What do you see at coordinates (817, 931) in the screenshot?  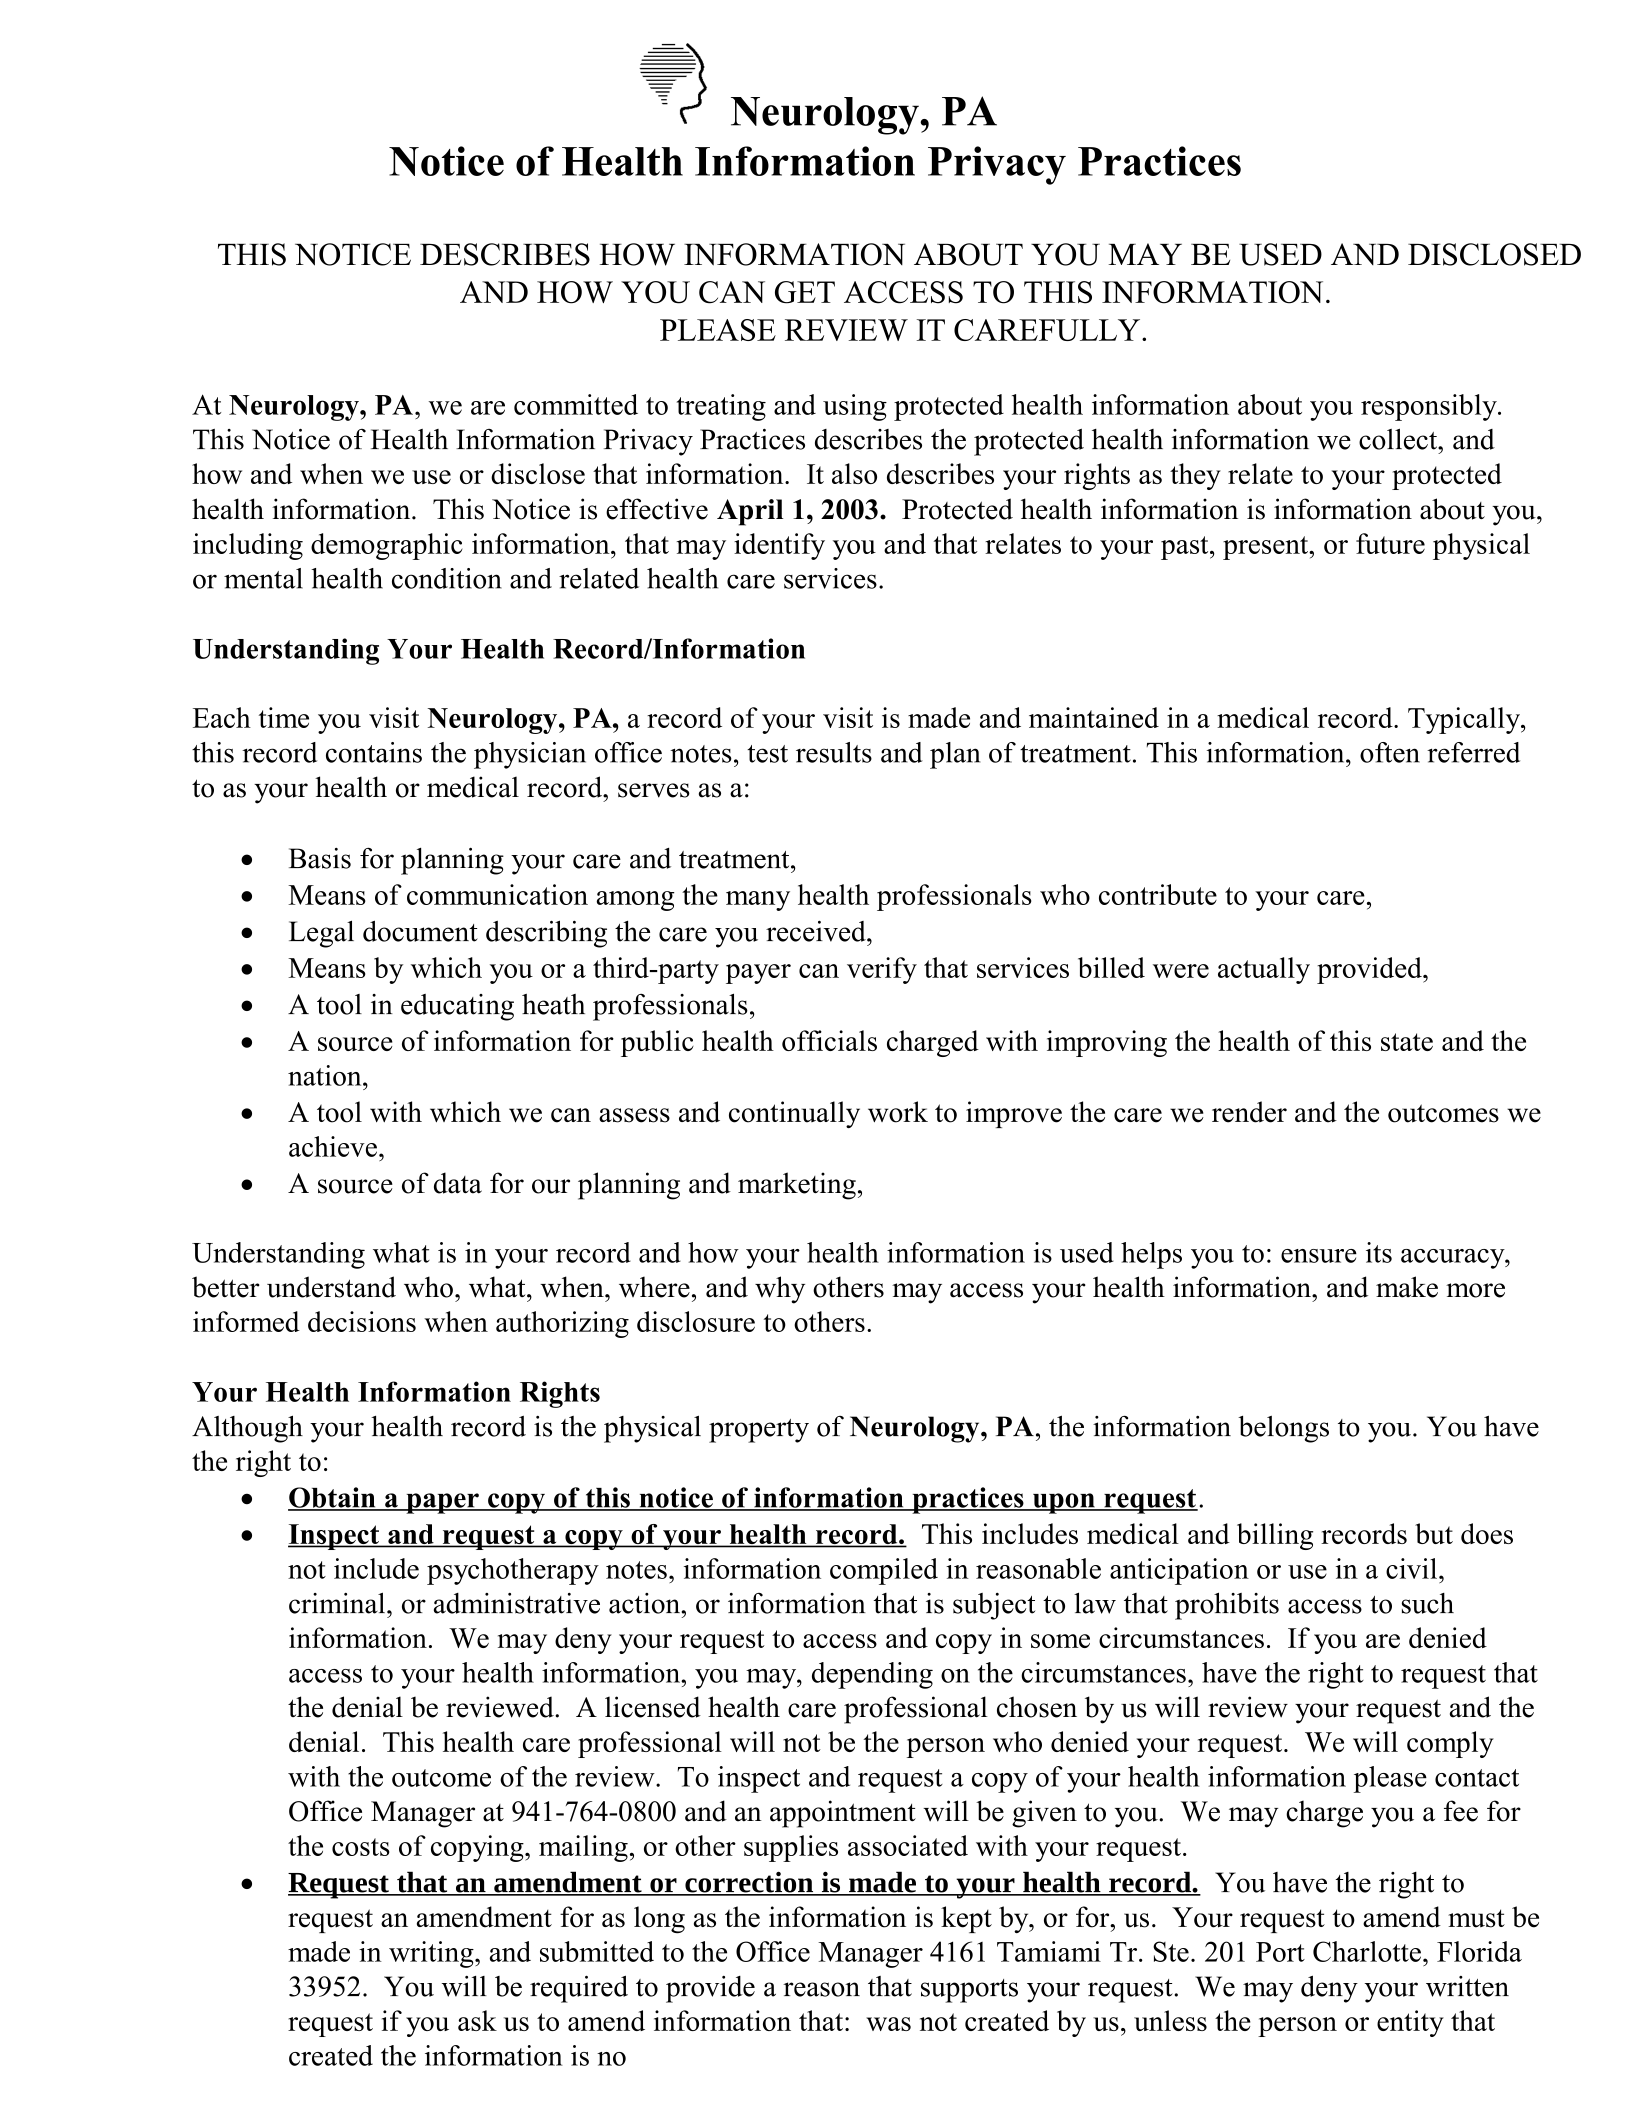 I see `received` at bounding box center [817, 931].
